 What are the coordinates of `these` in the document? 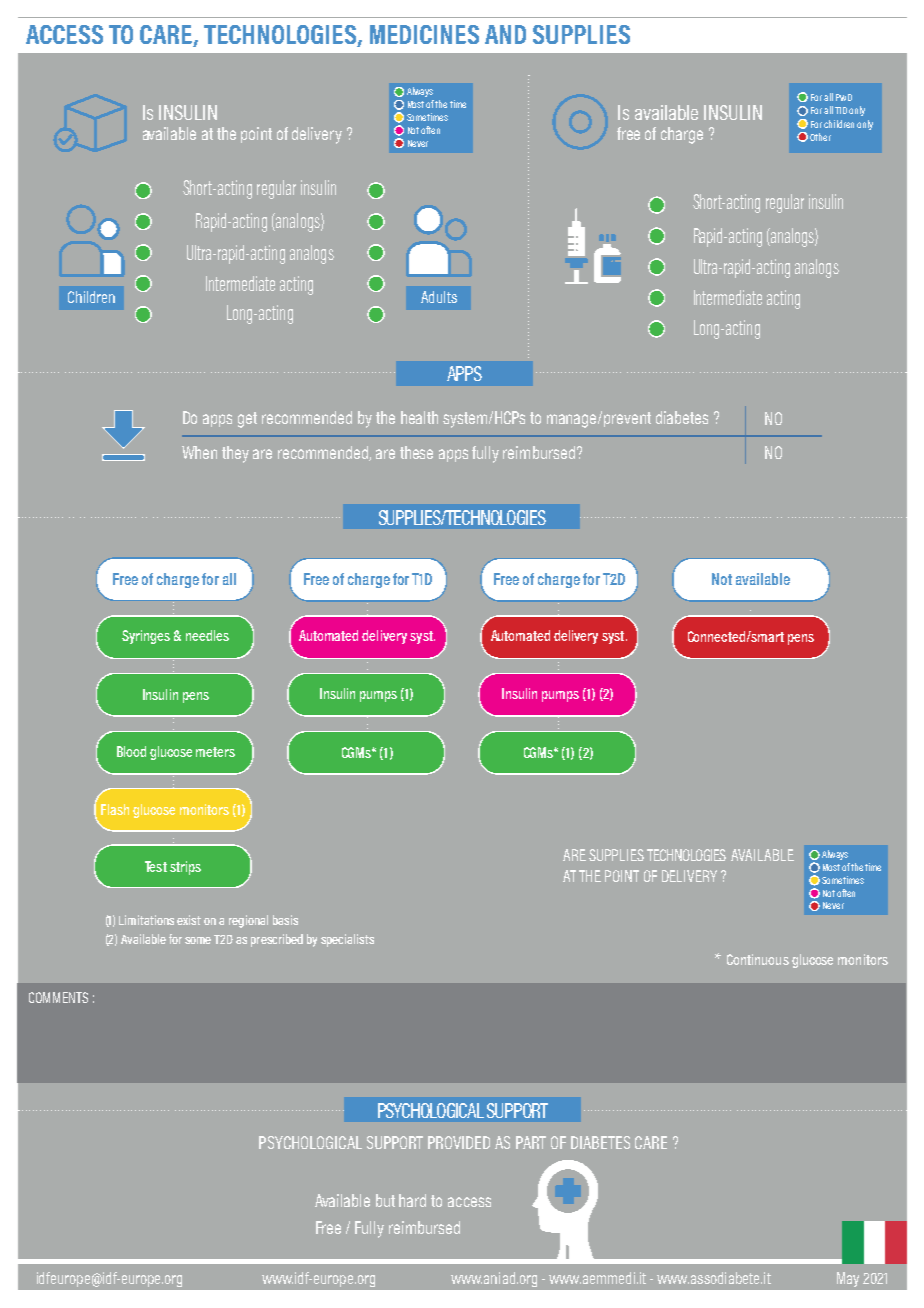 It's located at (416, 452).
